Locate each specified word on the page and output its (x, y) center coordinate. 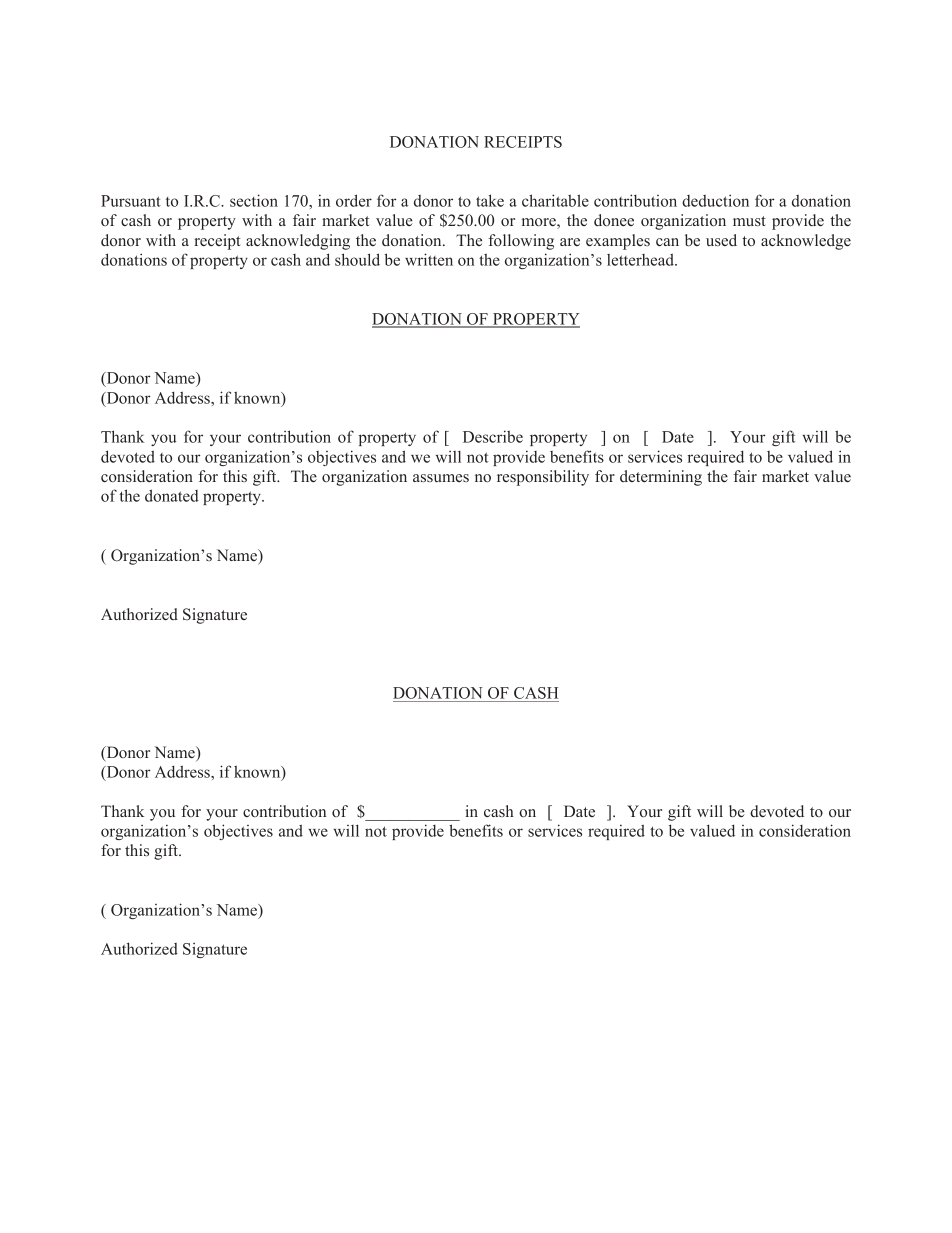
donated (172, 495)
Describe (493, 436)
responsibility (543, 478)
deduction (715, 200)
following (521, 242)
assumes (441, 478)
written (429, 259)
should (357, 259)
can (667, 242)
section (254, 200)
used (721, 240)
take (490, 200)
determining (661, 478)
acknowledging (298, 242)
